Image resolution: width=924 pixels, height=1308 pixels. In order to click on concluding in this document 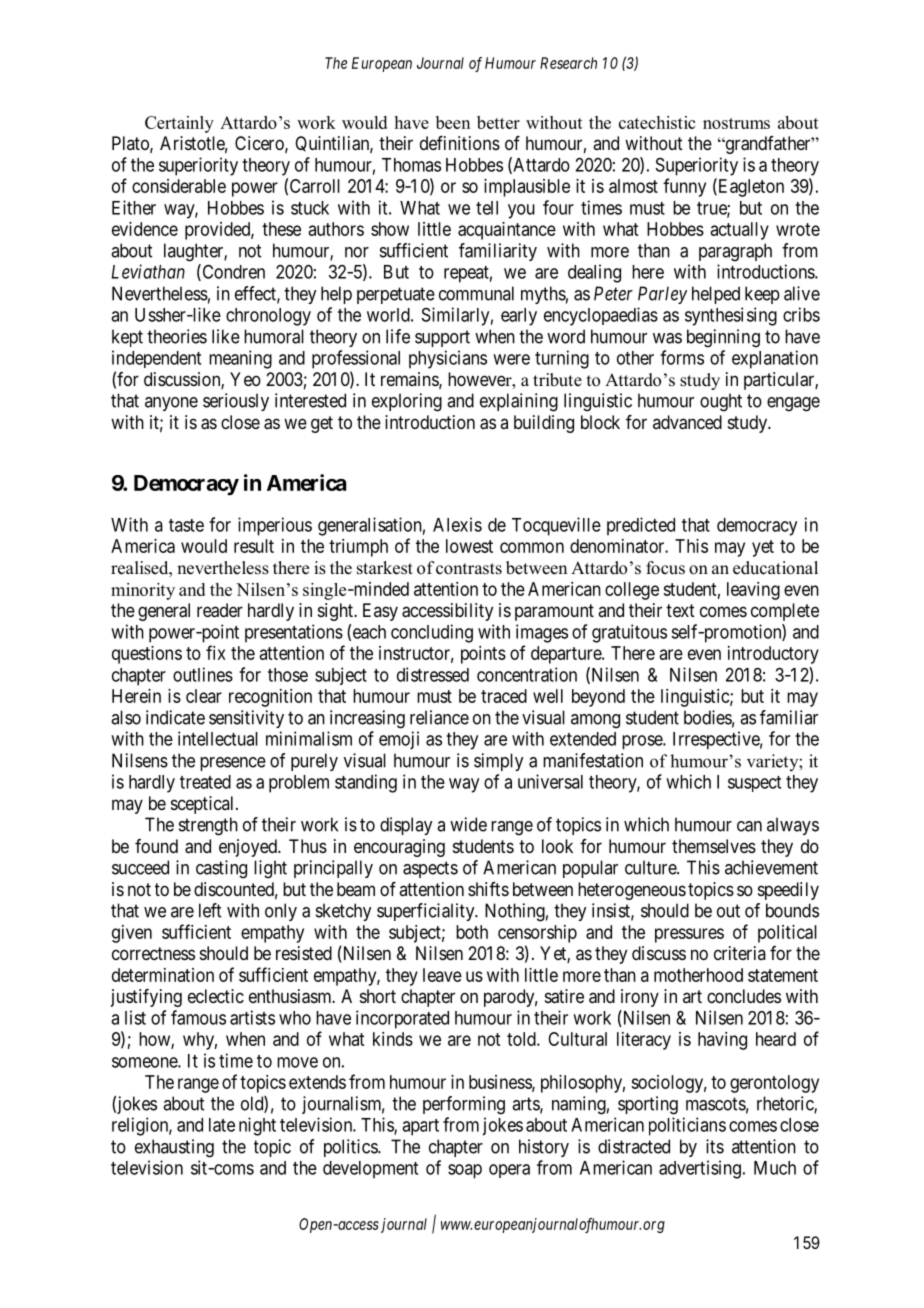, I will do `click(432, 633)`.
